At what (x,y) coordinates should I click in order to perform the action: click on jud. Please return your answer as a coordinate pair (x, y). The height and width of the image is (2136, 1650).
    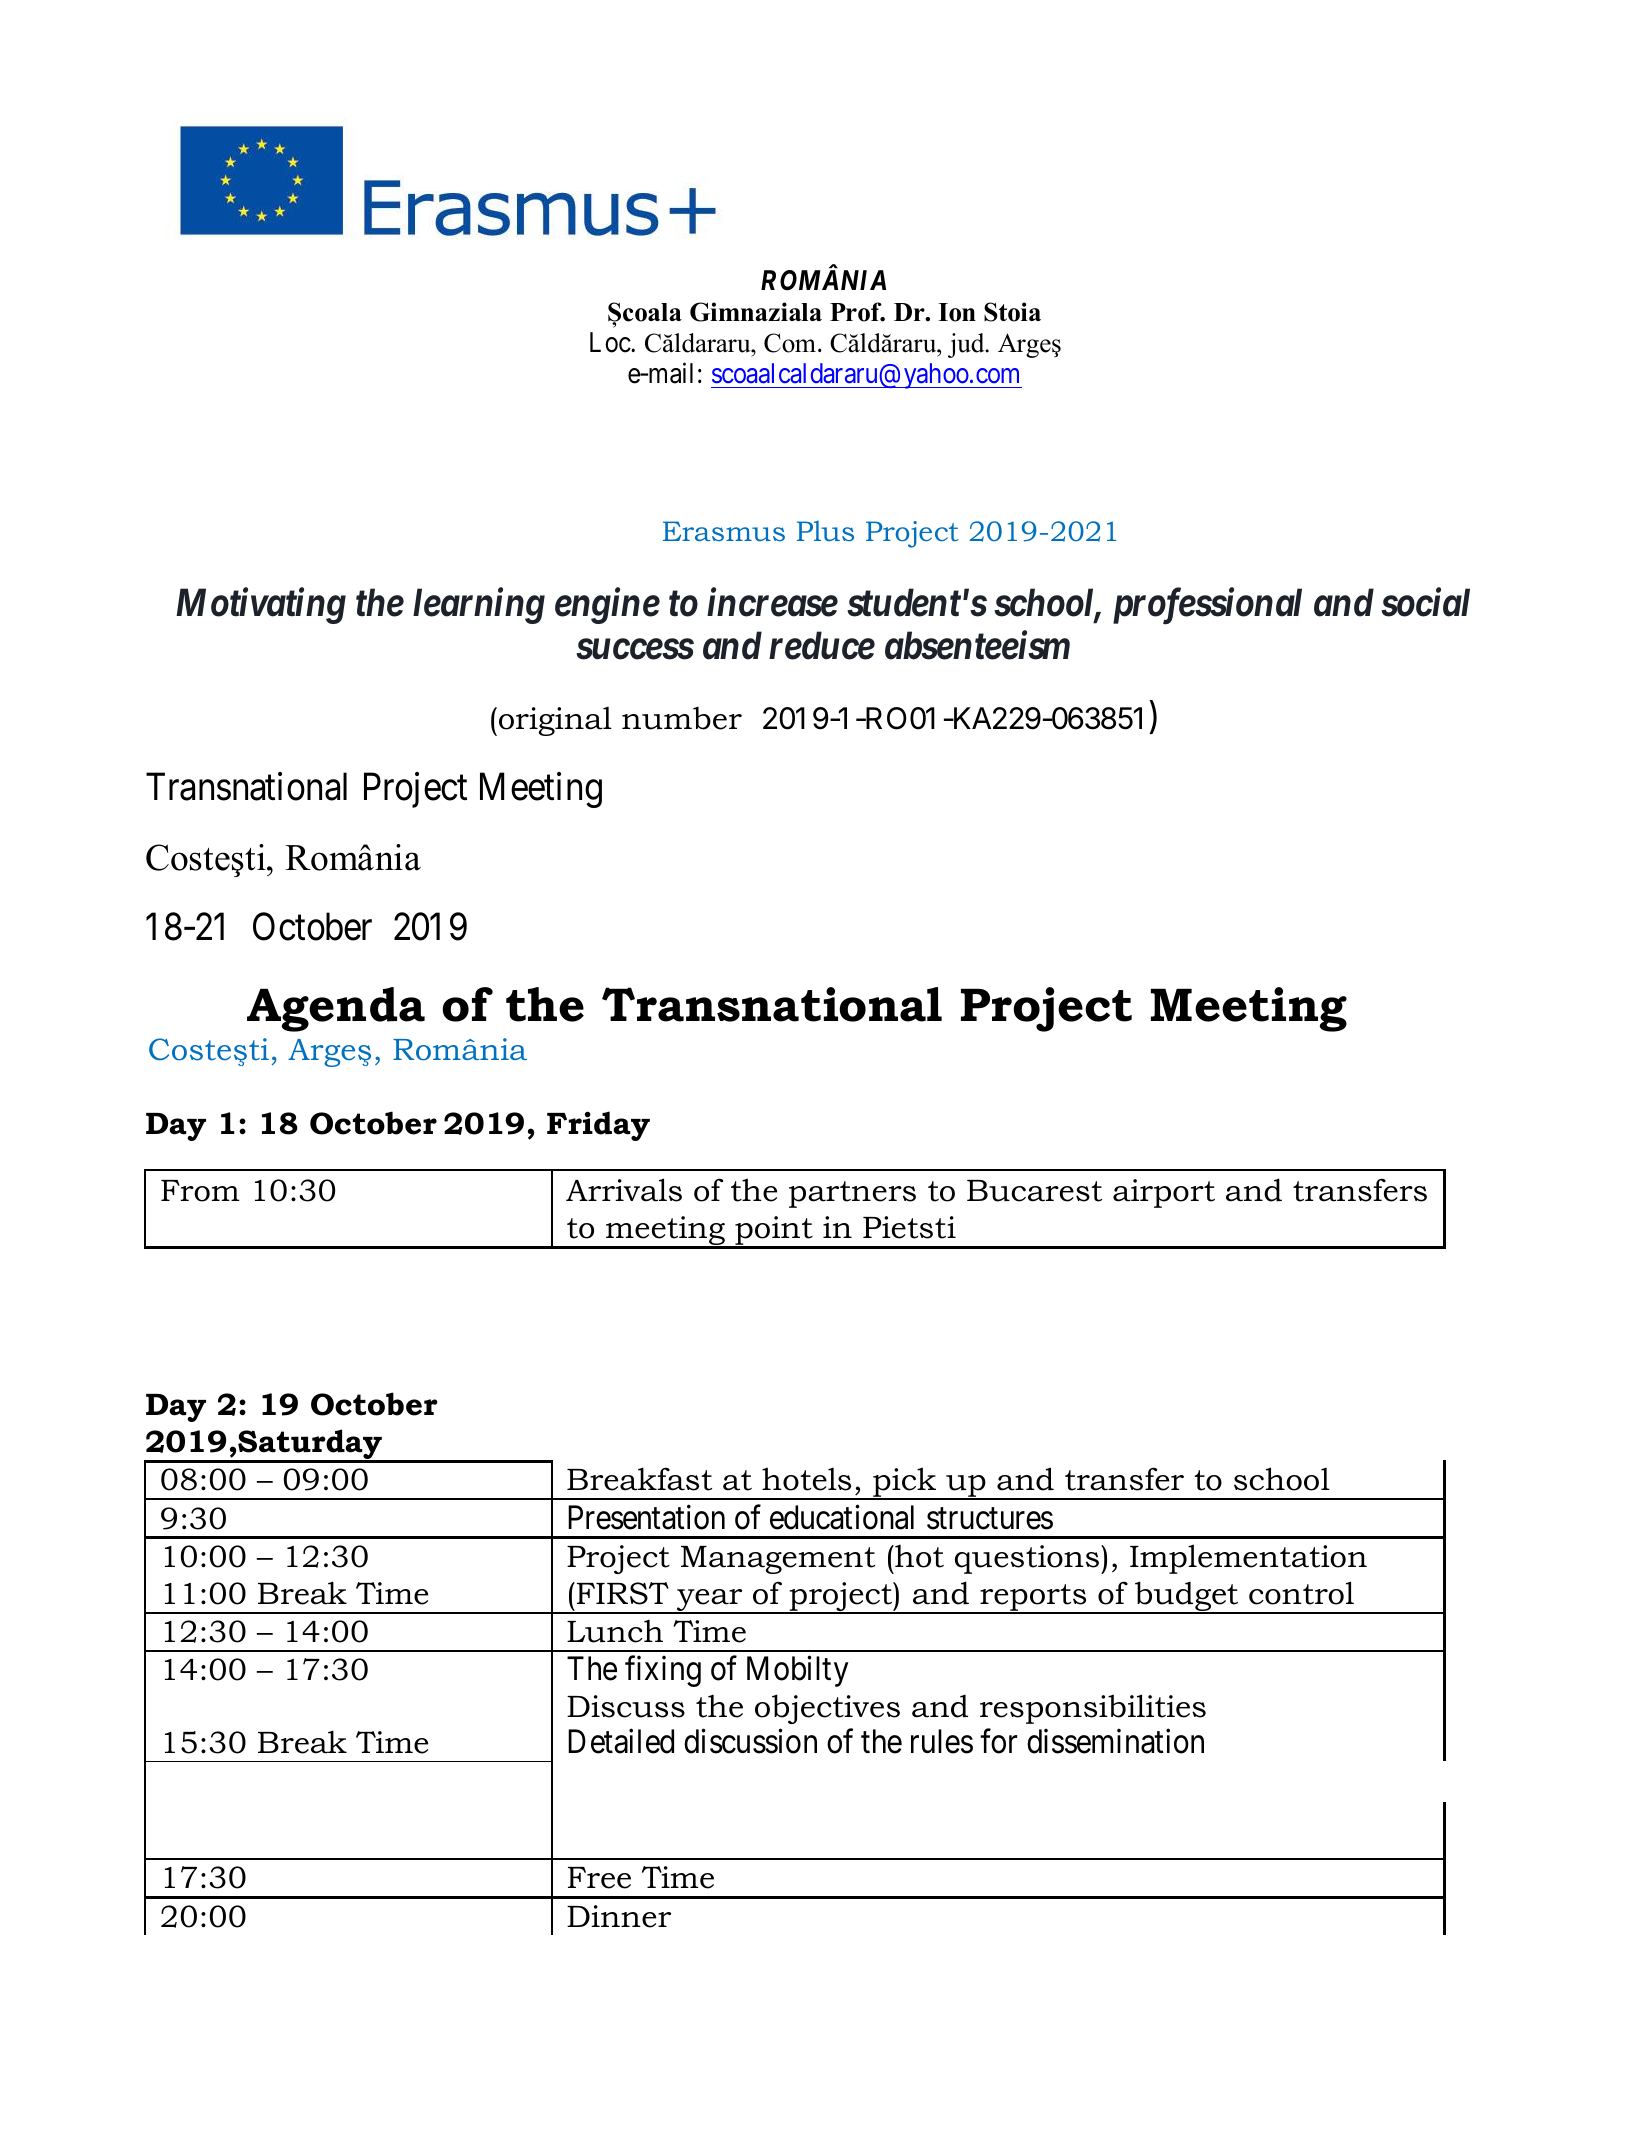
    Looking at the image, I should click on (967, 345).
